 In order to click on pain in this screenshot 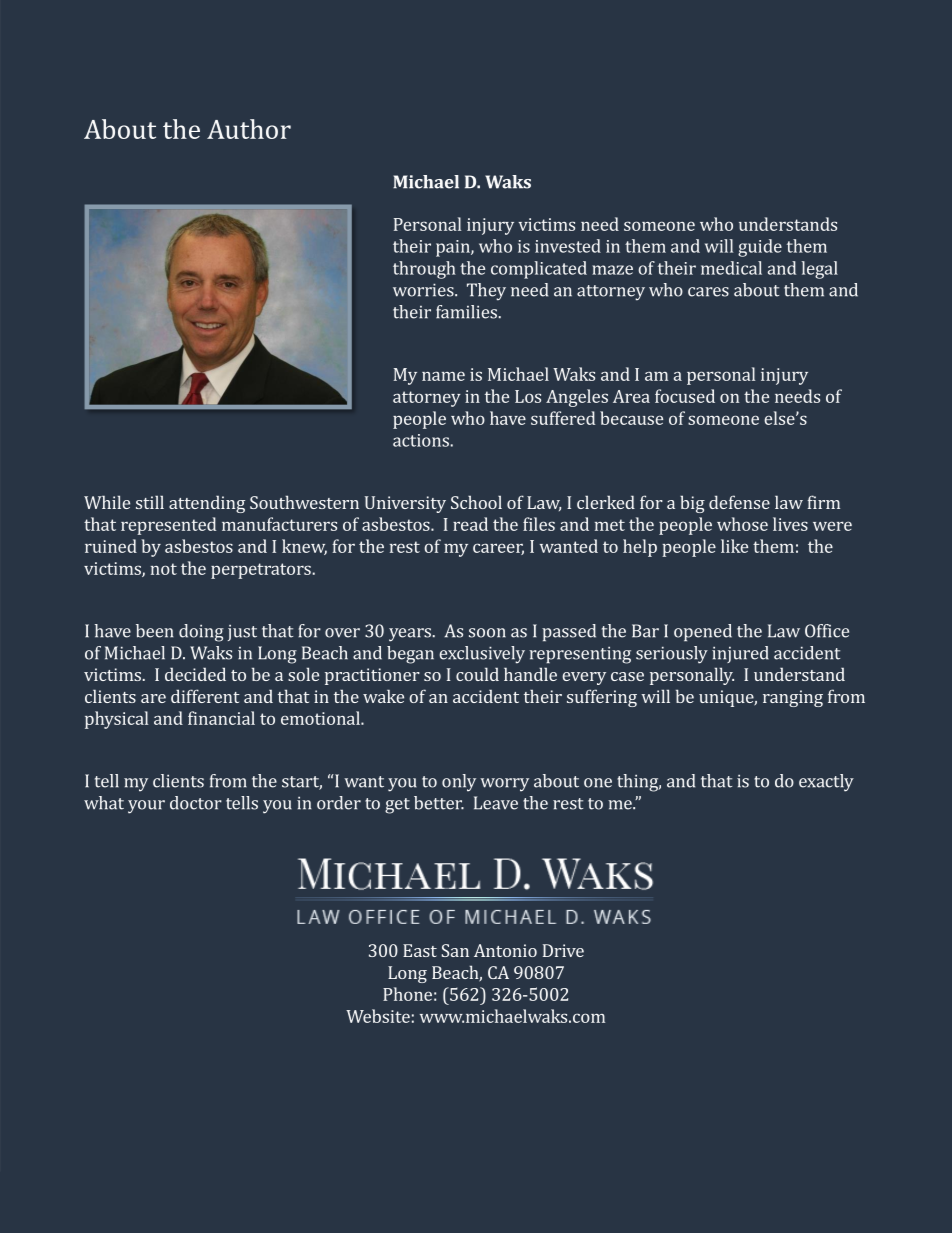, I will do `click(454, 248)`.
